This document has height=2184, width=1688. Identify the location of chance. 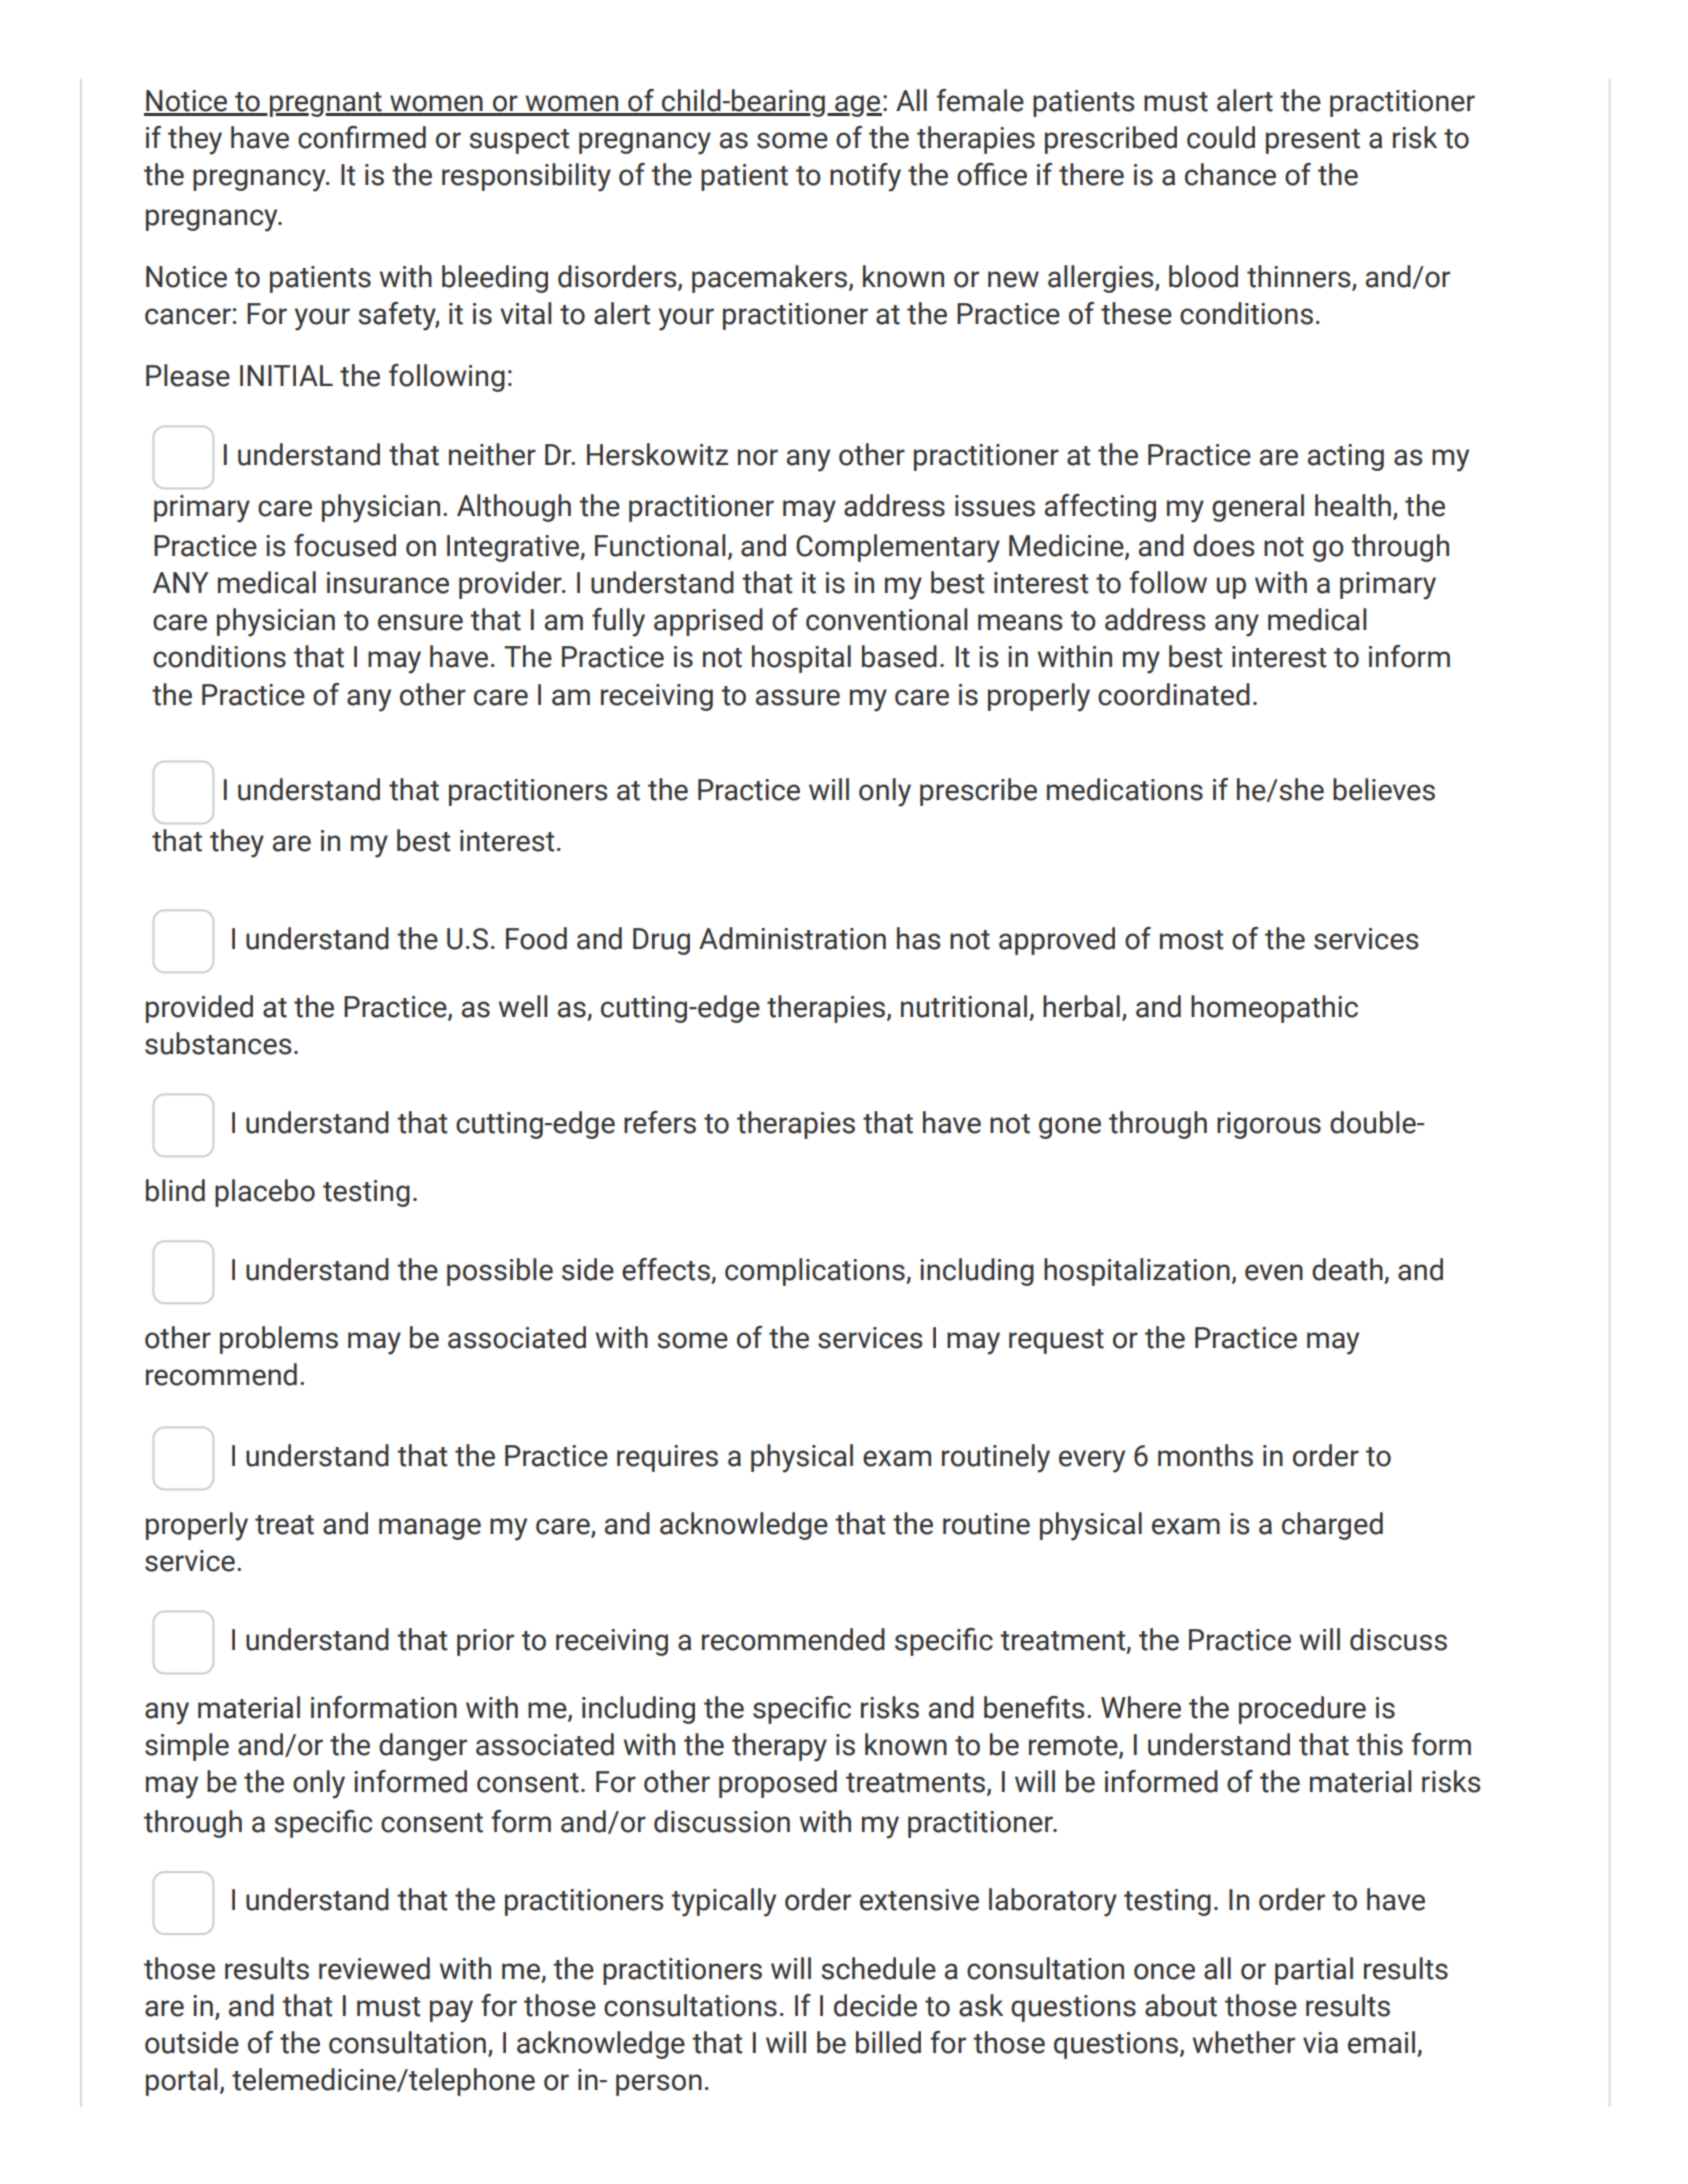
(1230, 174).
